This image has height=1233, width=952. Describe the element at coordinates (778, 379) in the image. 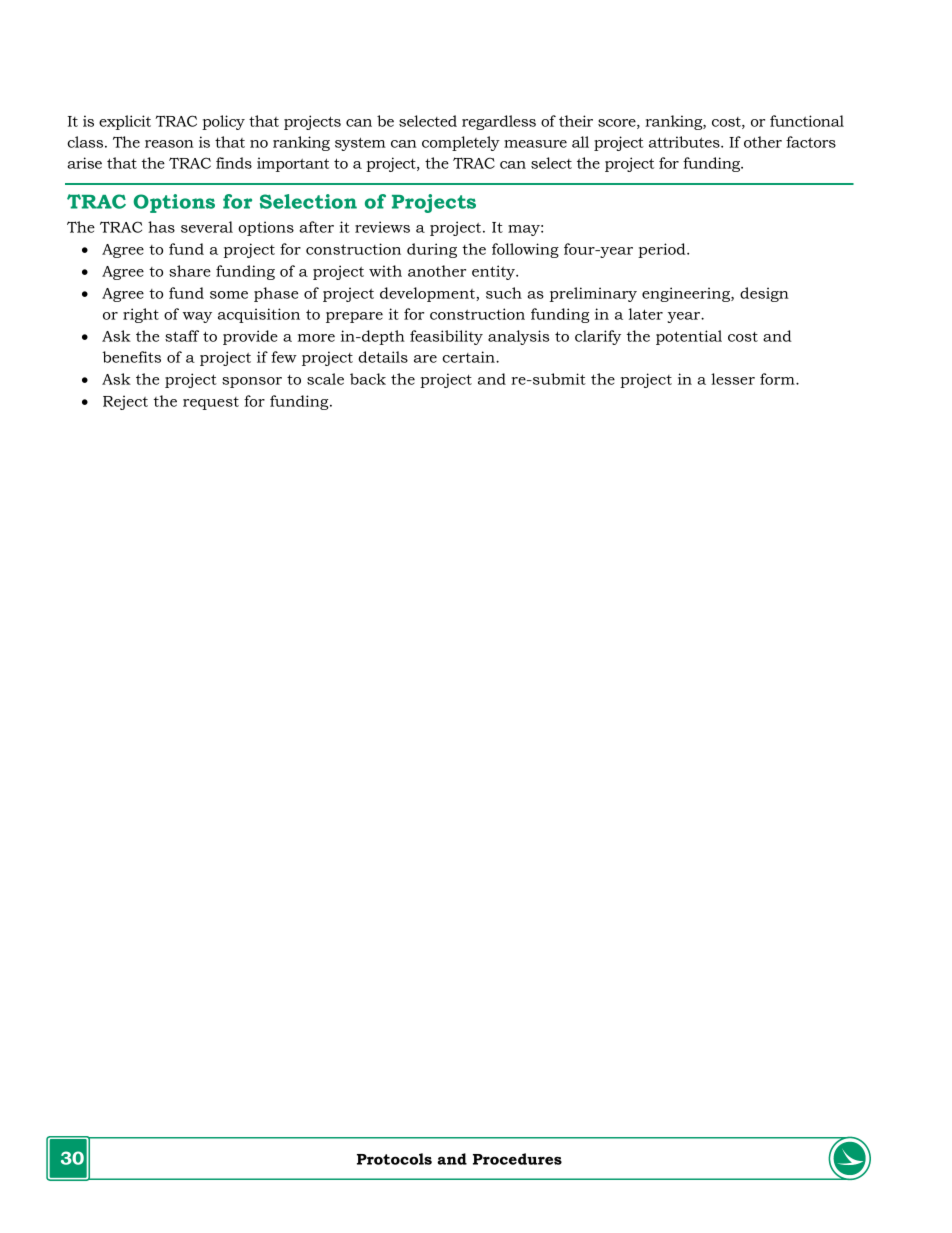

I see `form` at that location.
